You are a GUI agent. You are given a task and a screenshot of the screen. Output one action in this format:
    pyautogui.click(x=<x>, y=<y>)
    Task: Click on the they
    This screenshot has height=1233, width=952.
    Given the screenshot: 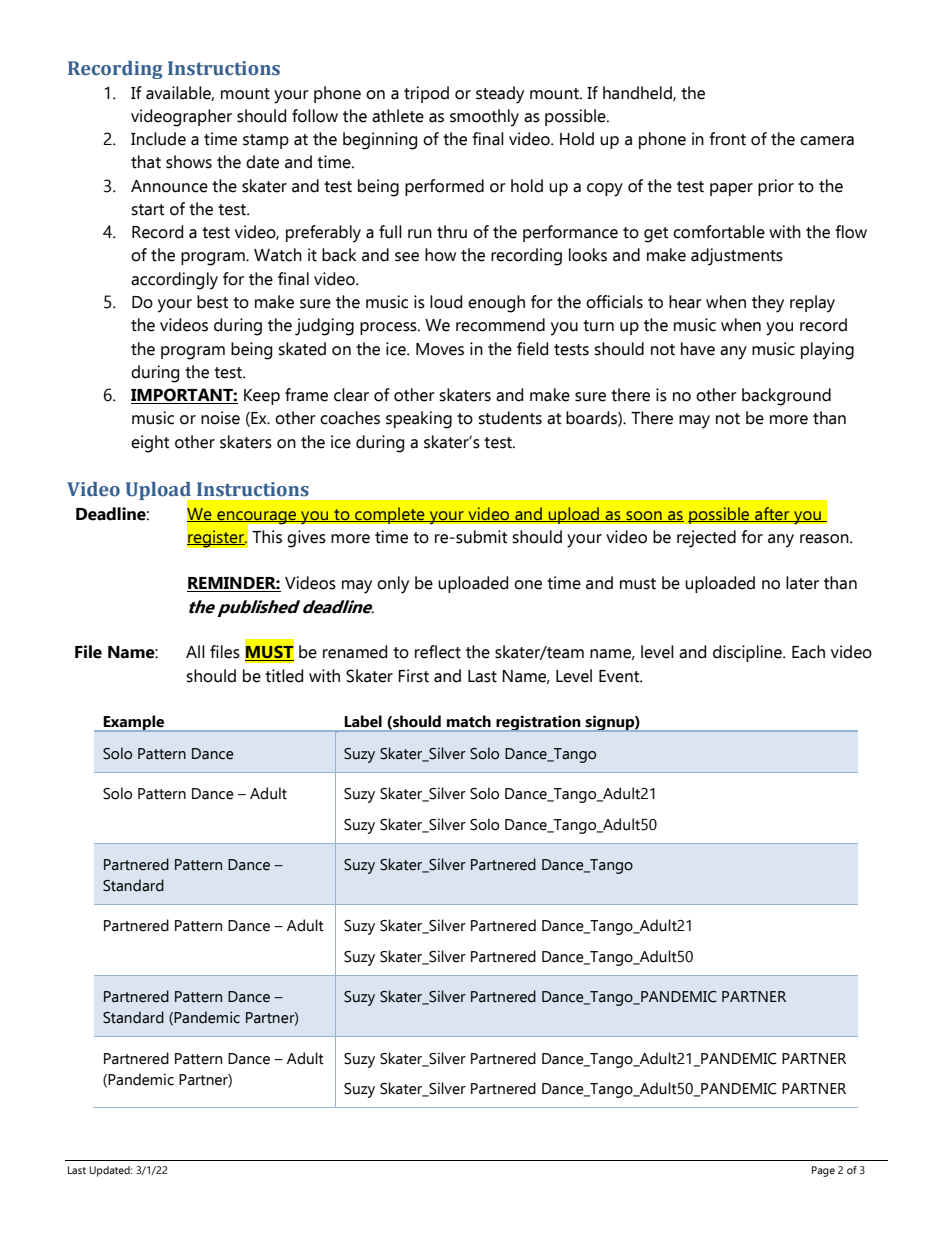 What is the action you would take?
    pyautogui.click(x=768, y=304)
